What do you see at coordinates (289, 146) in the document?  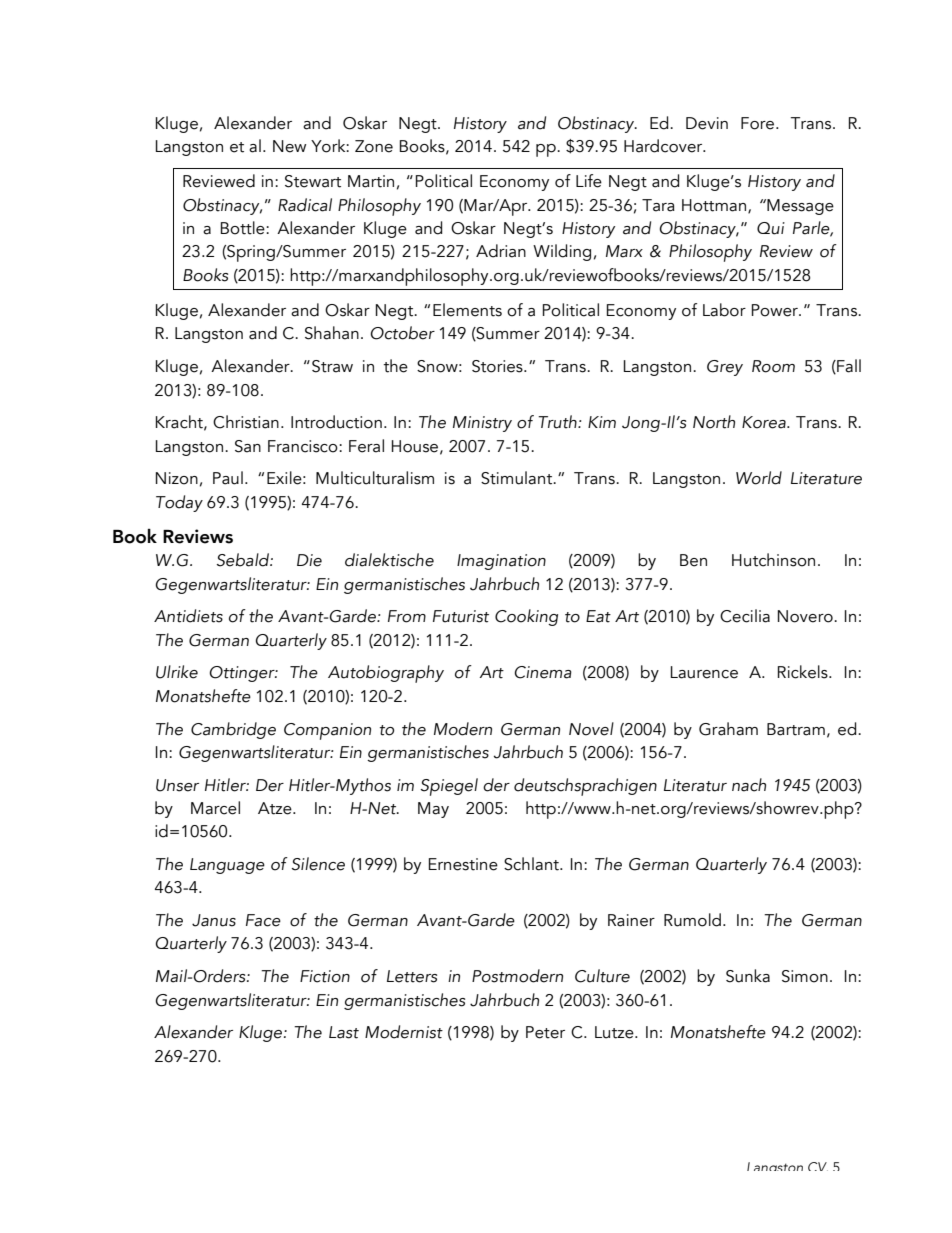 I see `New` at bounding box center [289, 146].
